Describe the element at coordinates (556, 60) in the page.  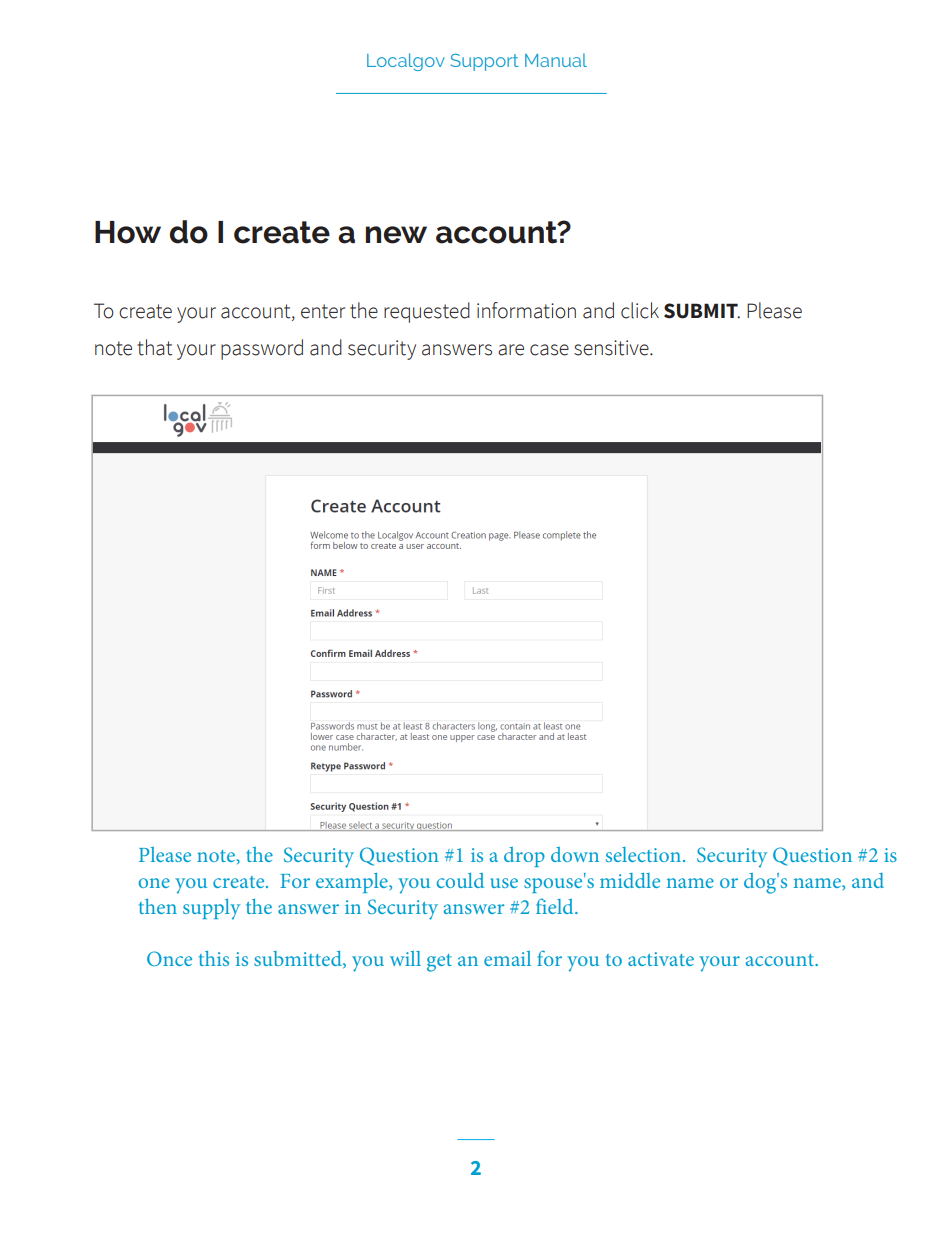
I see `Manual` at that location.
